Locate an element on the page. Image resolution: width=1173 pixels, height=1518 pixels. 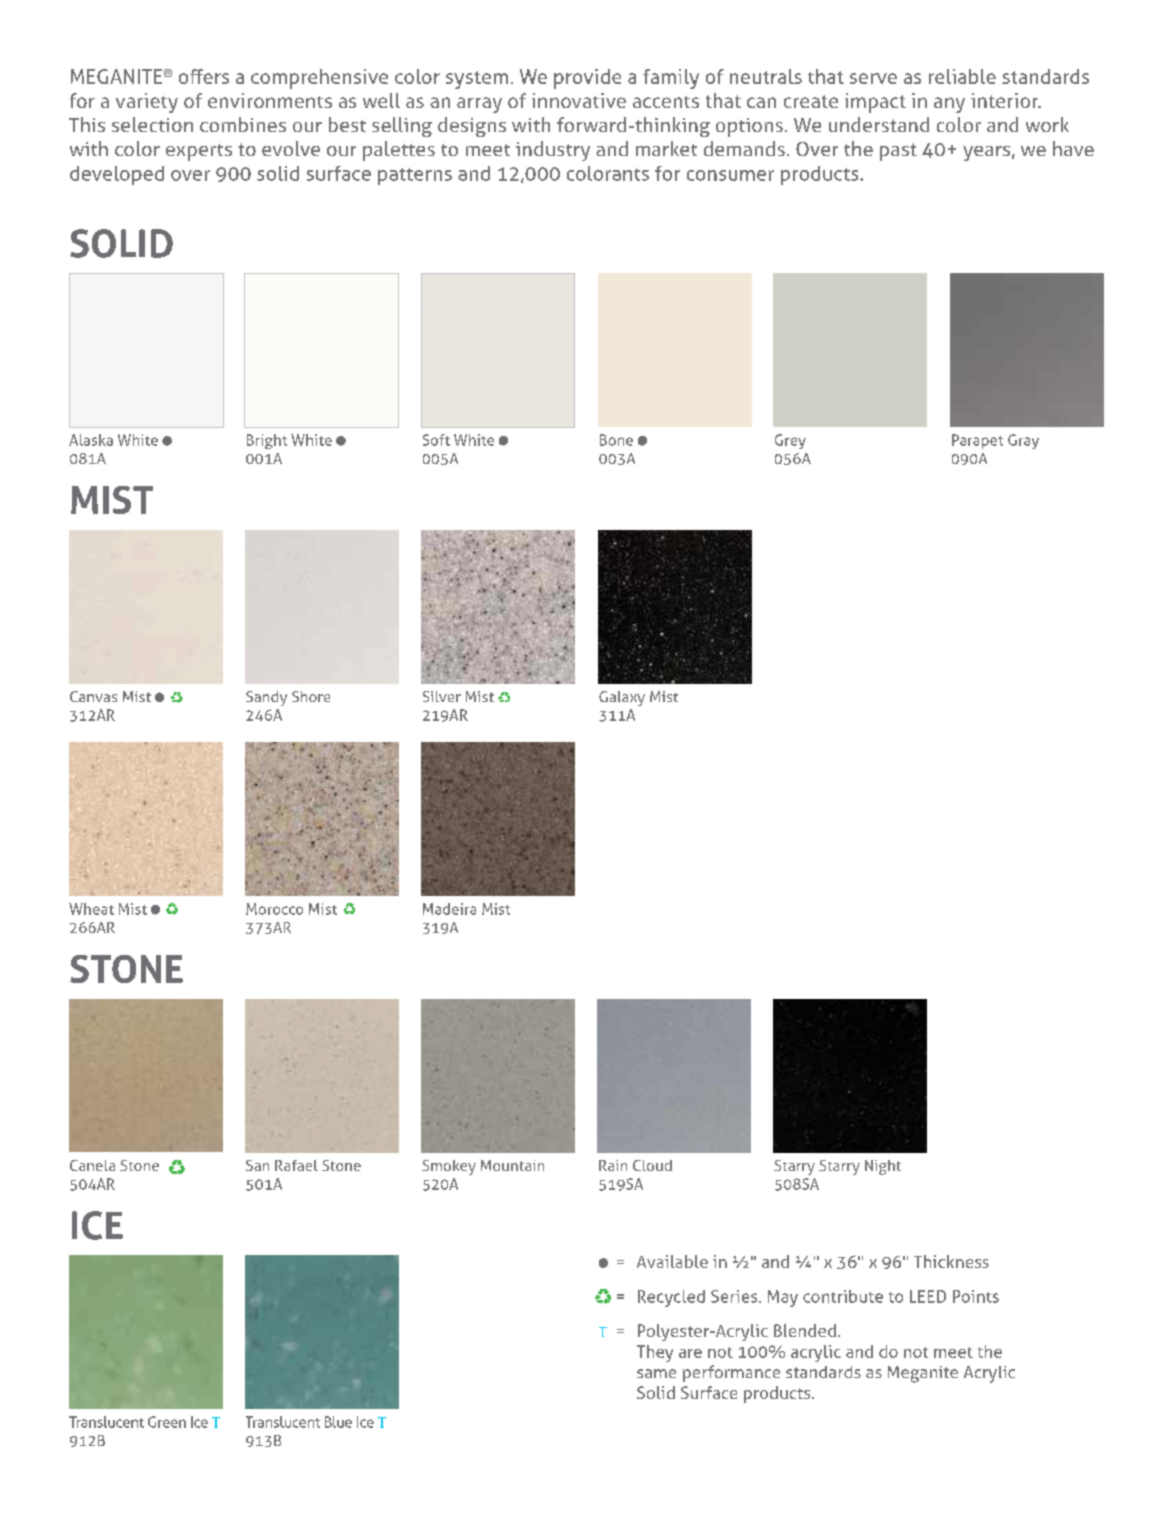
Parapet is located at coordinates (977, 441).
